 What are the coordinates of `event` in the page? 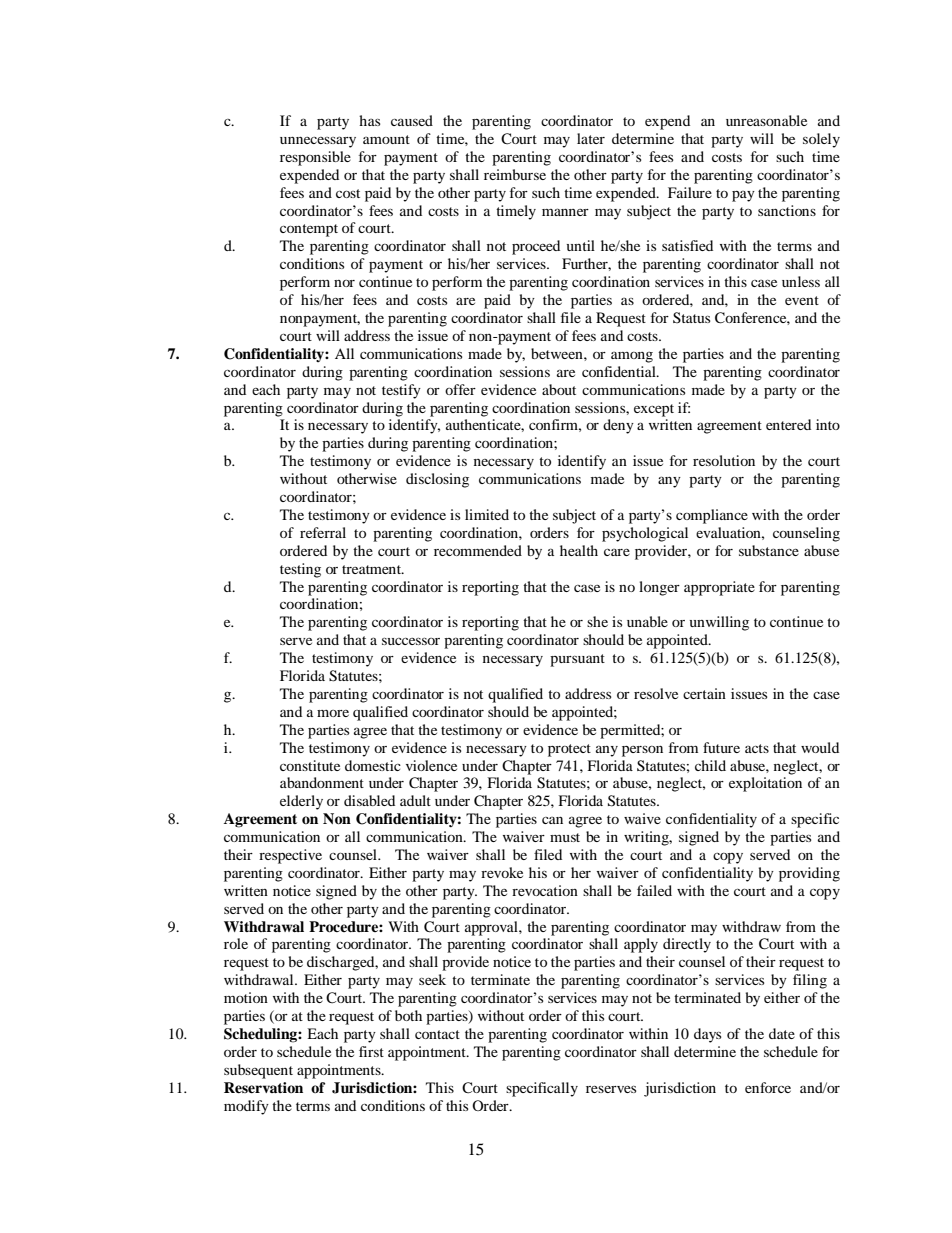 It's located at (802, 300).
